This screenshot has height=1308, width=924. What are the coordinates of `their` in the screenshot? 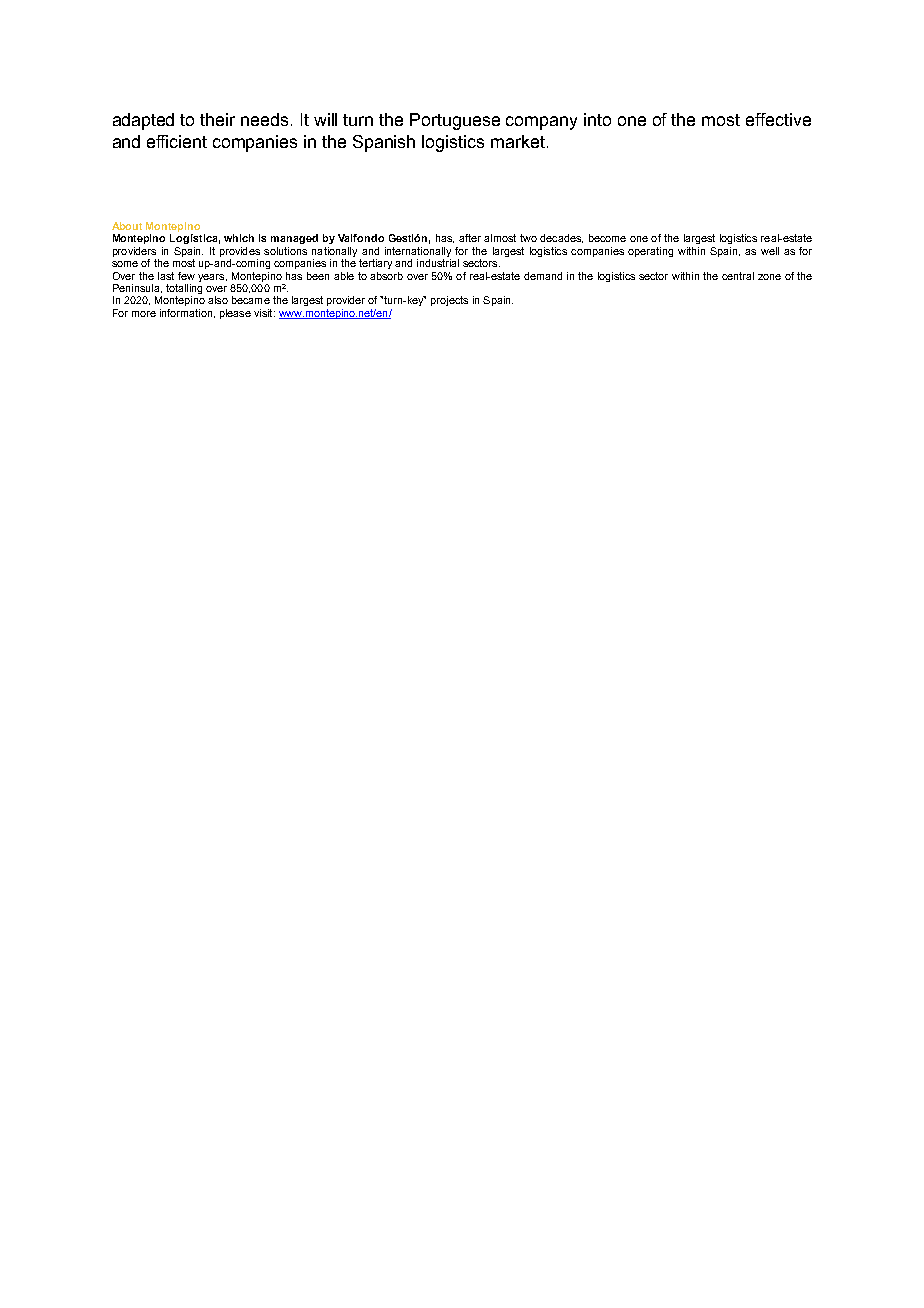 It's located at (217, 119).
